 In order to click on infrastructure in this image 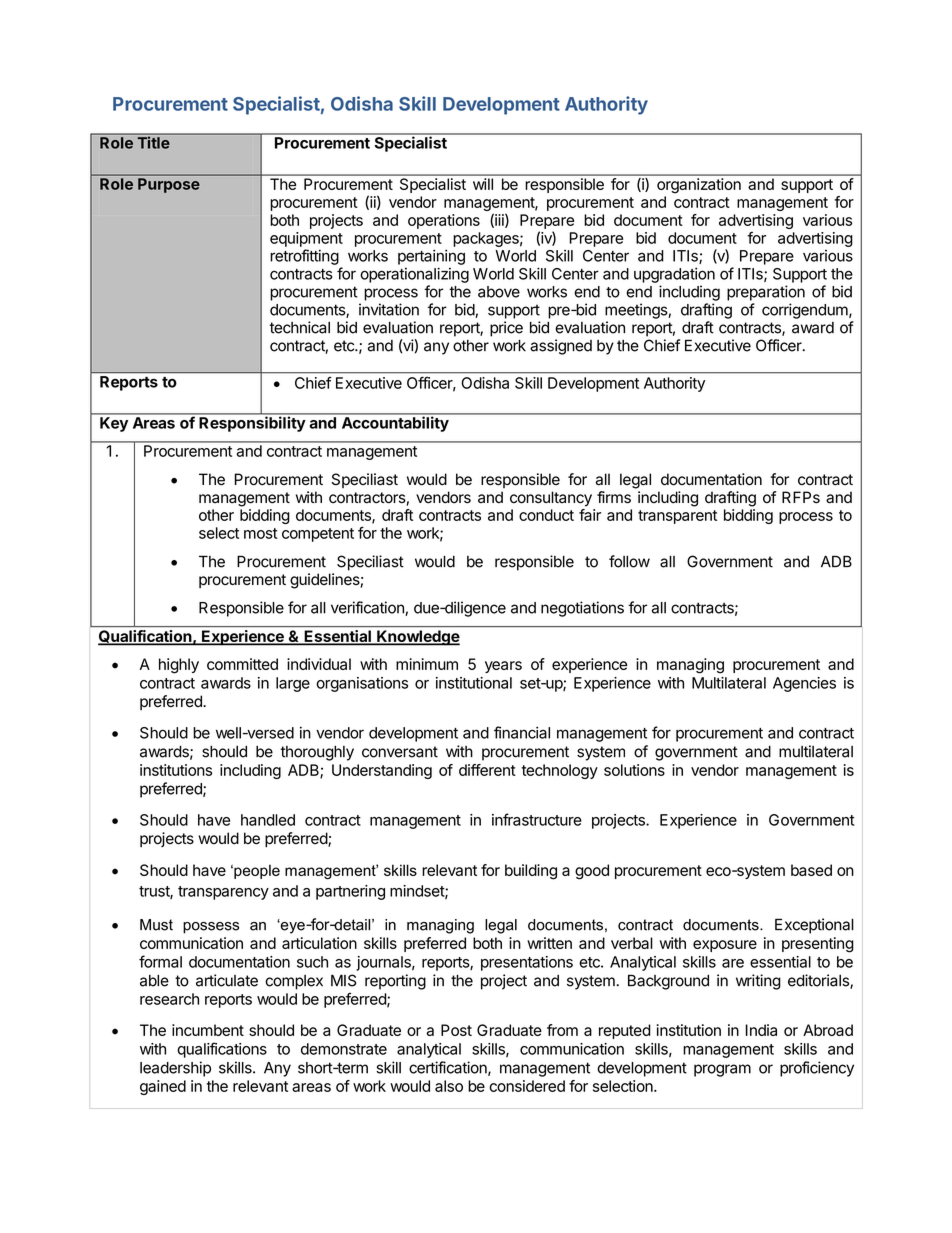, I will do `click(537, 819)`.
